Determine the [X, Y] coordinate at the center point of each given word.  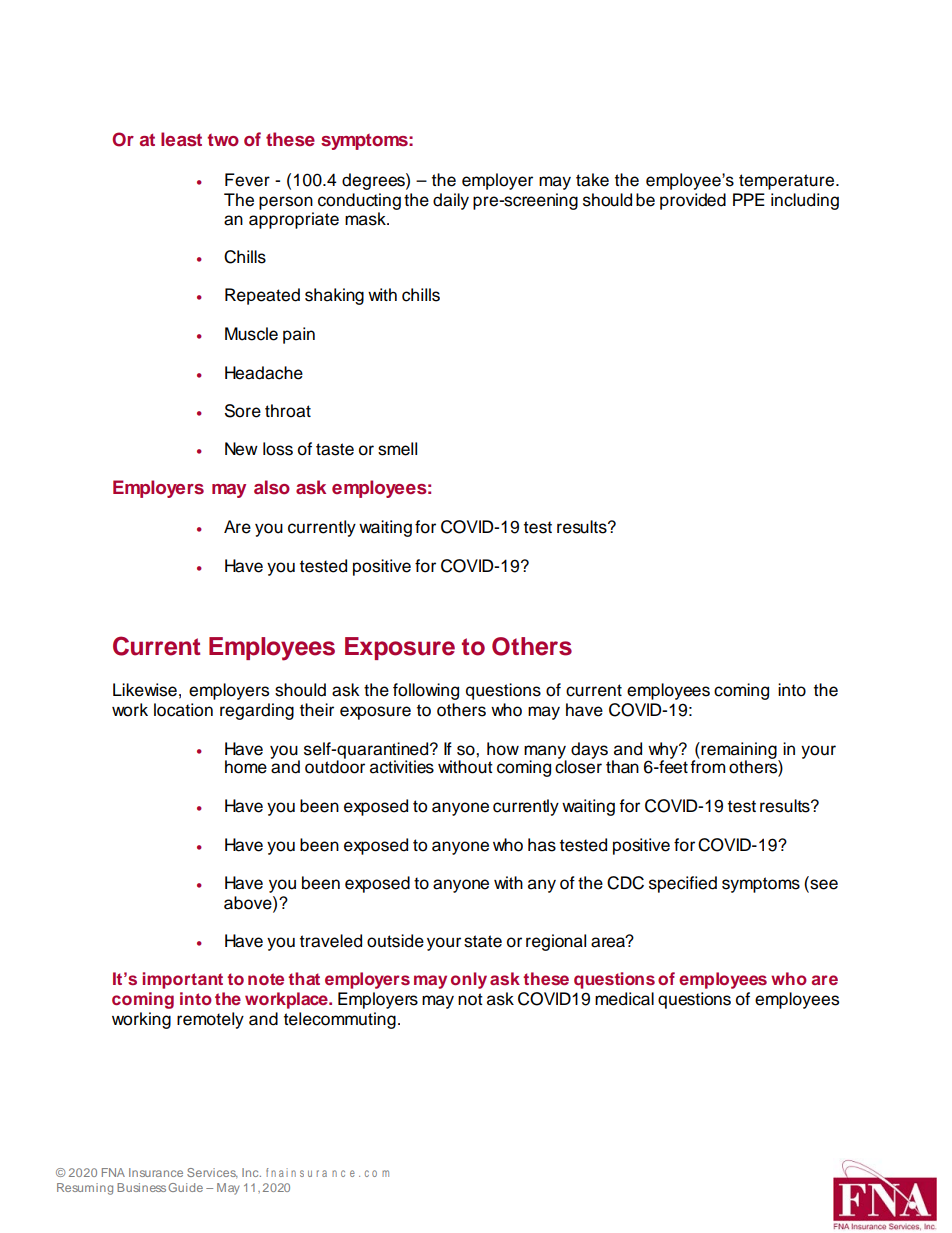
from [707, 766]
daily [451, 201]
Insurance [156, 1172]
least [181, 139]
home [246, 767]
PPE [749, 199]
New [241, 449]
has [542, 845]
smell [397, 449]
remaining [740, 751]
